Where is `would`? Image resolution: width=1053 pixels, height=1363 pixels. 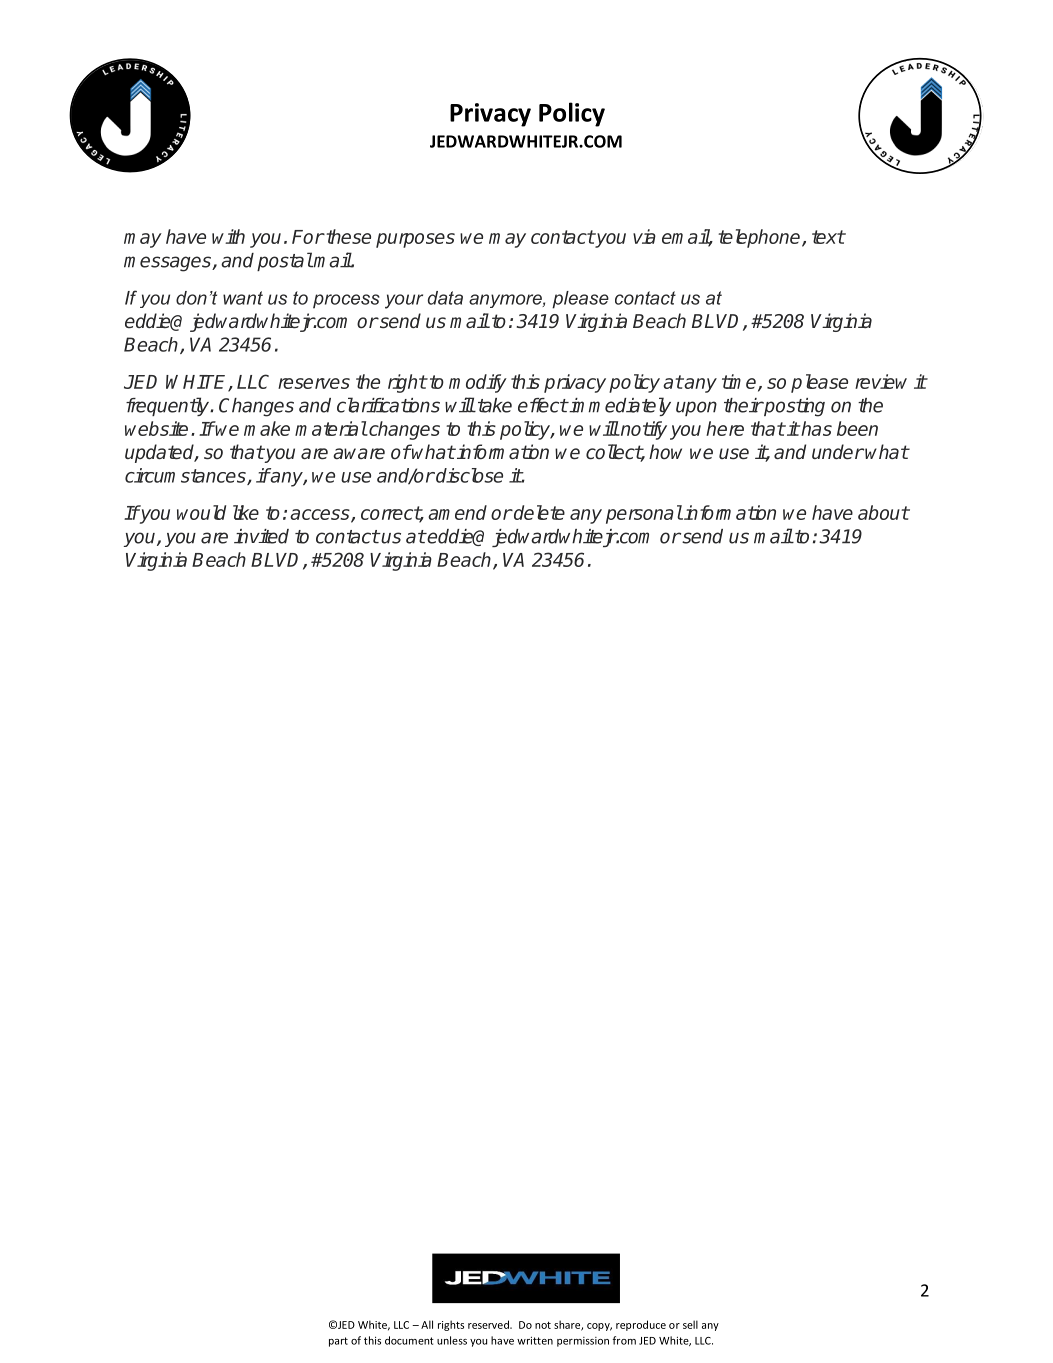
would is located at coordinates (201, 512).
